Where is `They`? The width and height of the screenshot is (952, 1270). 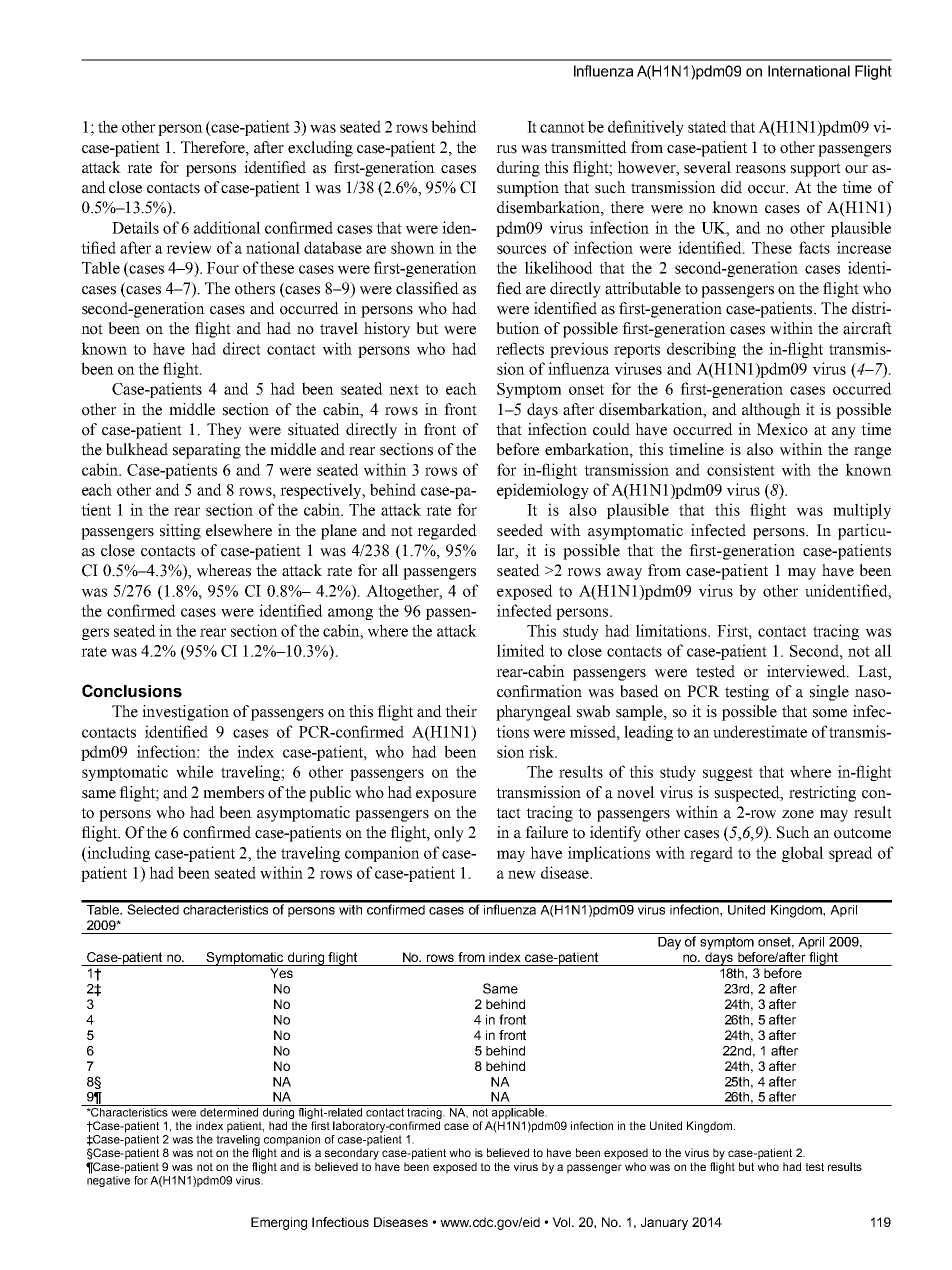 They is located at coordinates (224, 431).
